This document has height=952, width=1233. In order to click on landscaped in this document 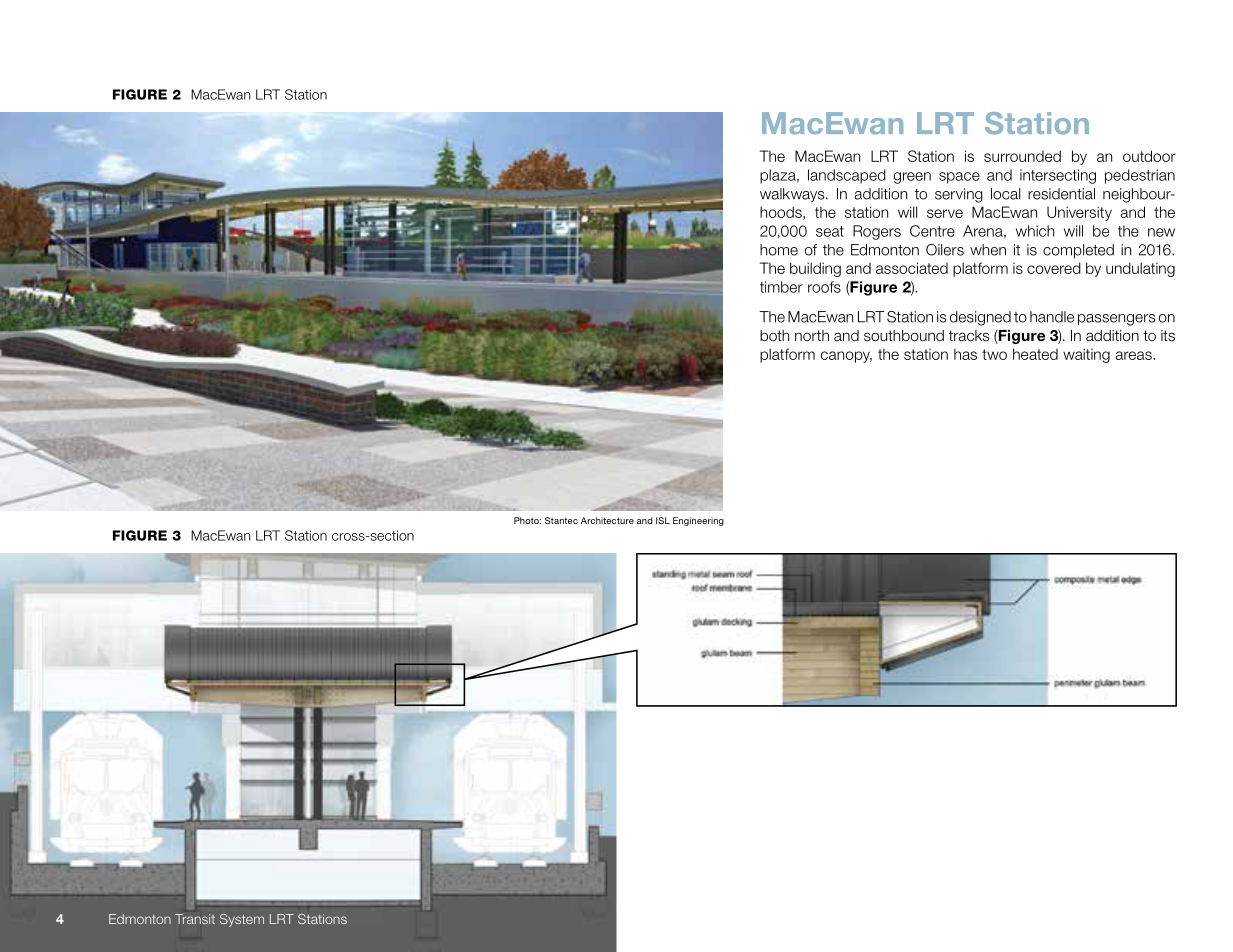, I will do `click(847, 176)`.
